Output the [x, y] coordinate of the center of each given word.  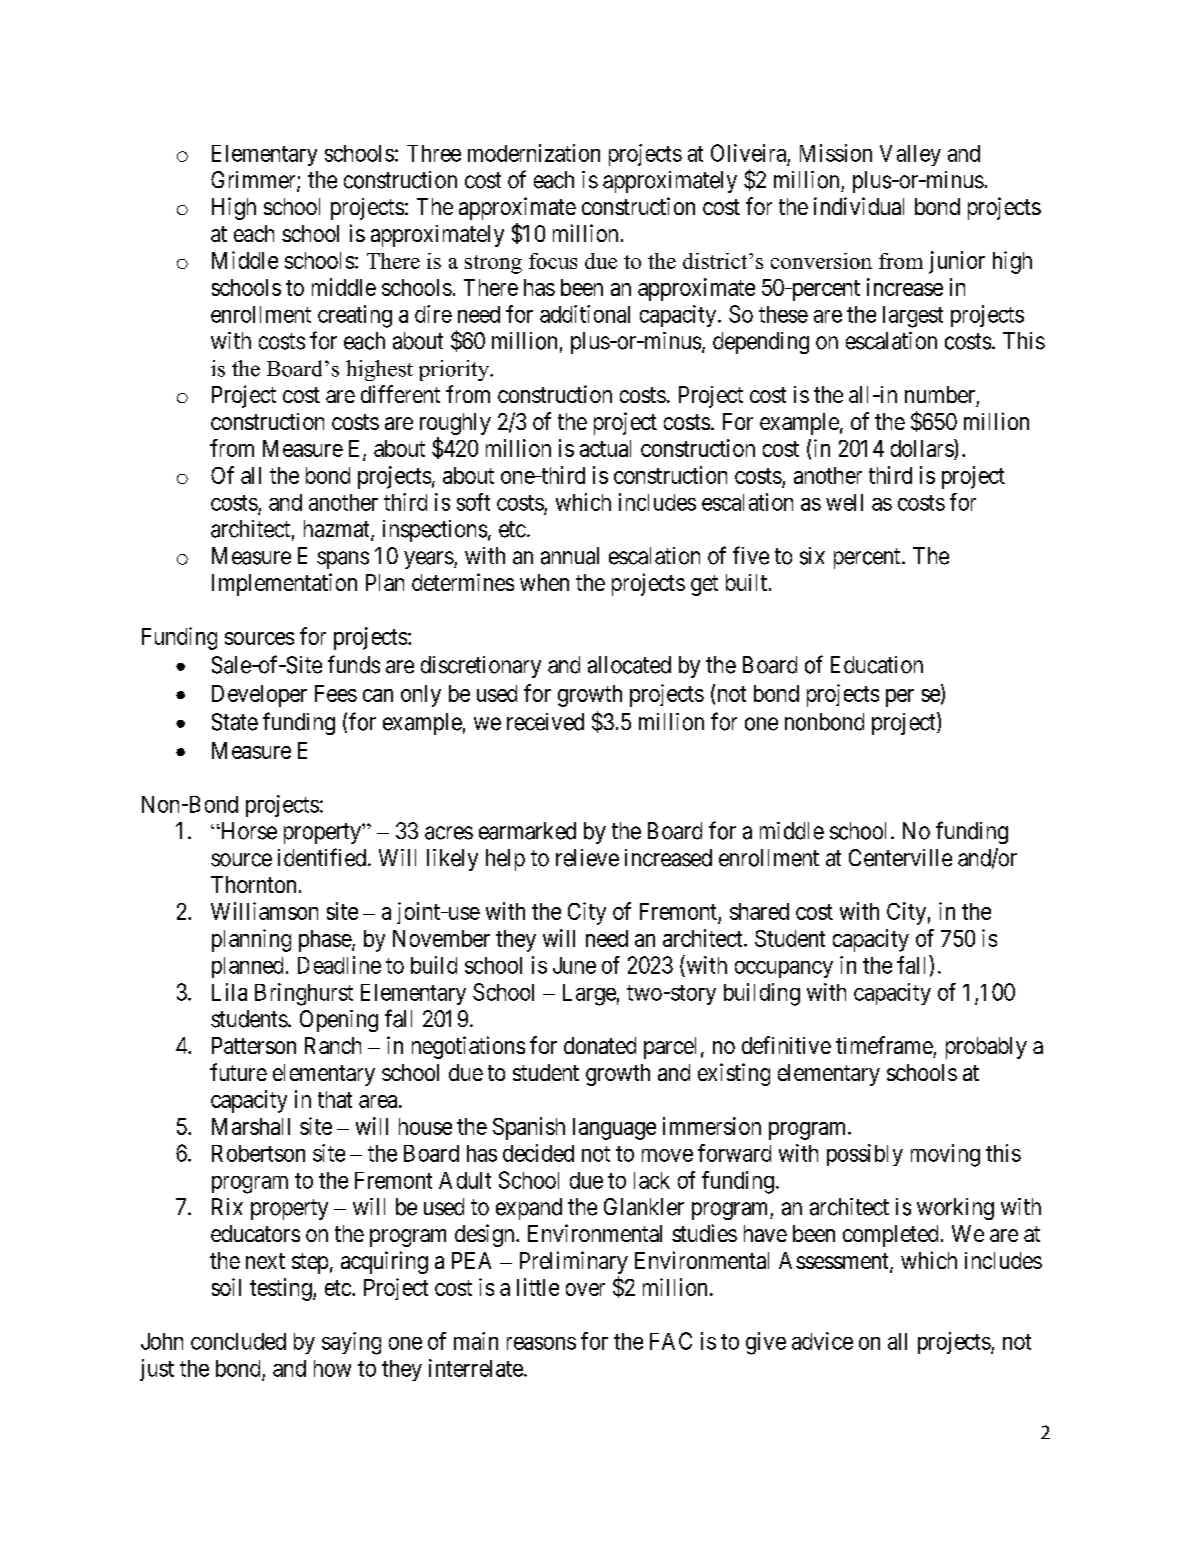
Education [877, 665]
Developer [259, 696]
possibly [865, 1155]
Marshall [251, 1126]
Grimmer [254, 181]
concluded [238, 1341]
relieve [587, 858]
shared [759, 911]
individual [859, 206]
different [400, 394]
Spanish [529, 1128]
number [940, 394]
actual [605, 448]
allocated [629, 665]
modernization [534, 153]
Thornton [253, 884]
